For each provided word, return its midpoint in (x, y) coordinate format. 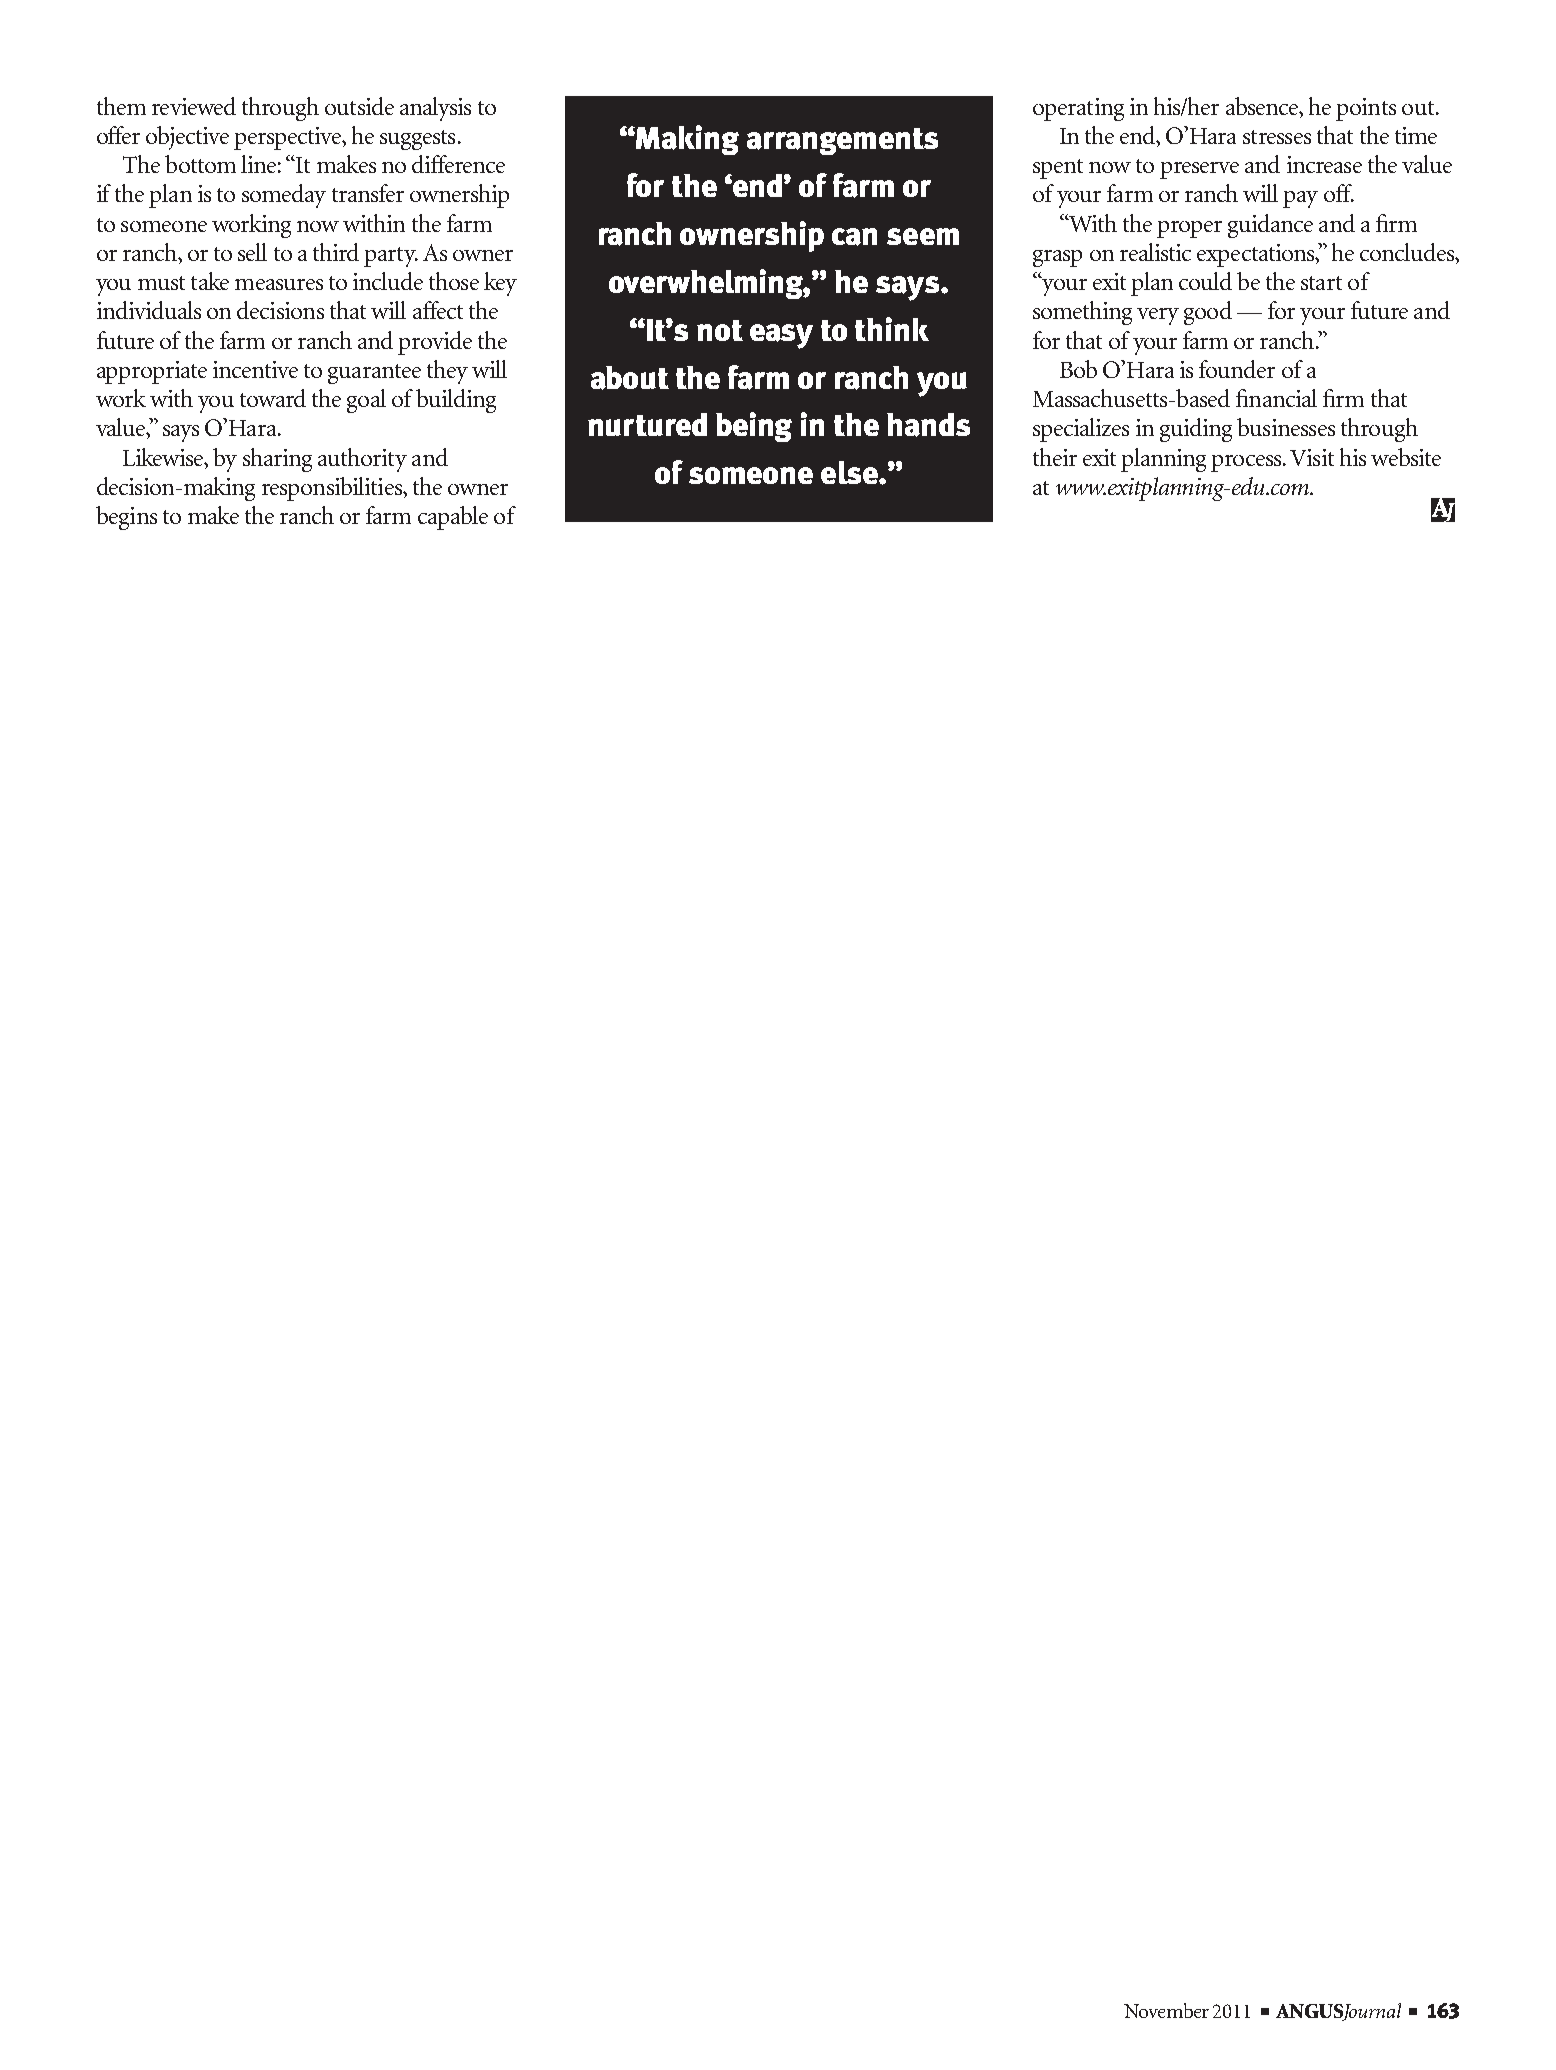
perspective (289, 138)
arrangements (842, 141)
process (1247, 463)
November (1166, 2010)
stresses (1277, 137)
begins (126, 518)
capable (453, 518)
